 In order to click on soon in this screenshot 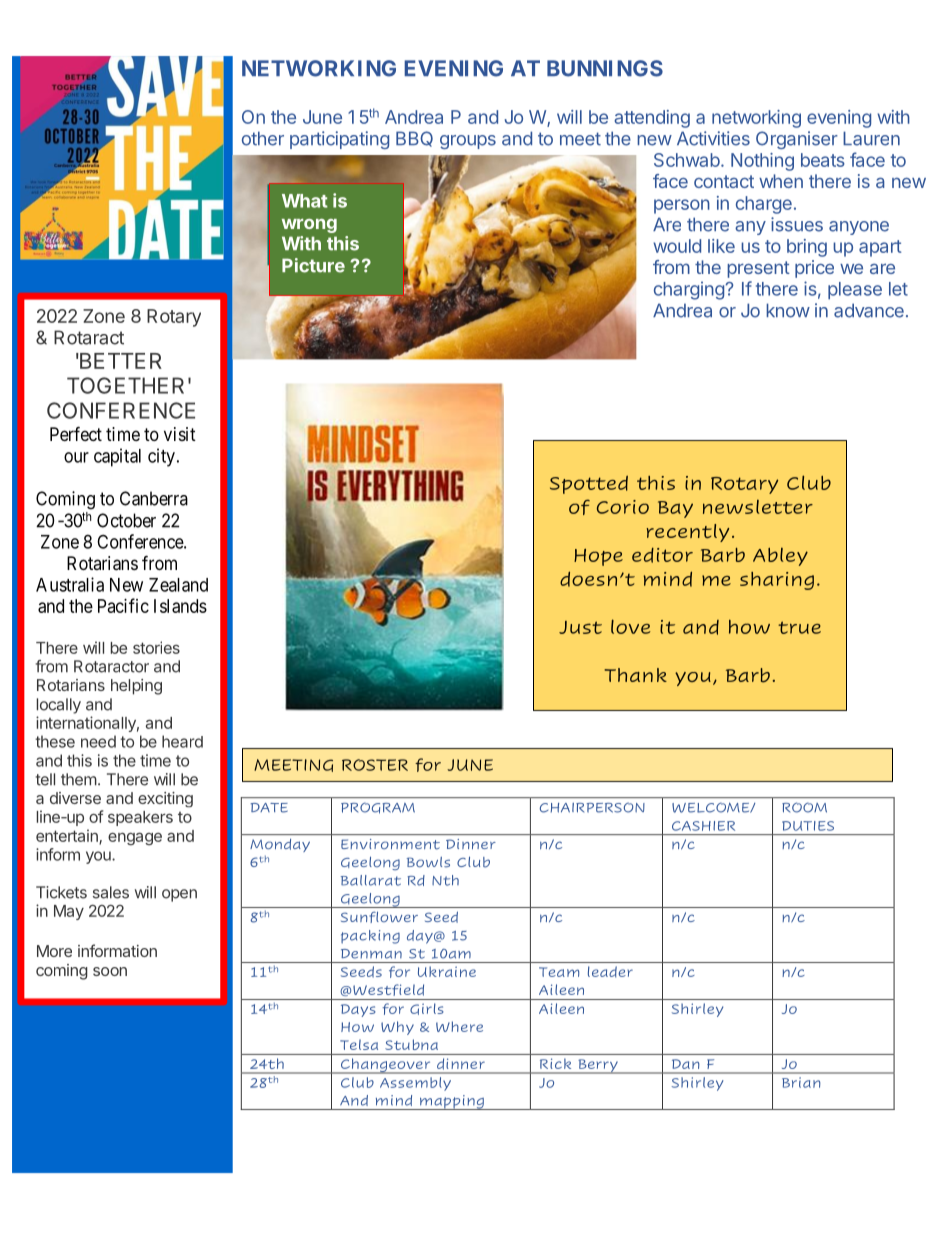, I will do `click(110, 971)`.
